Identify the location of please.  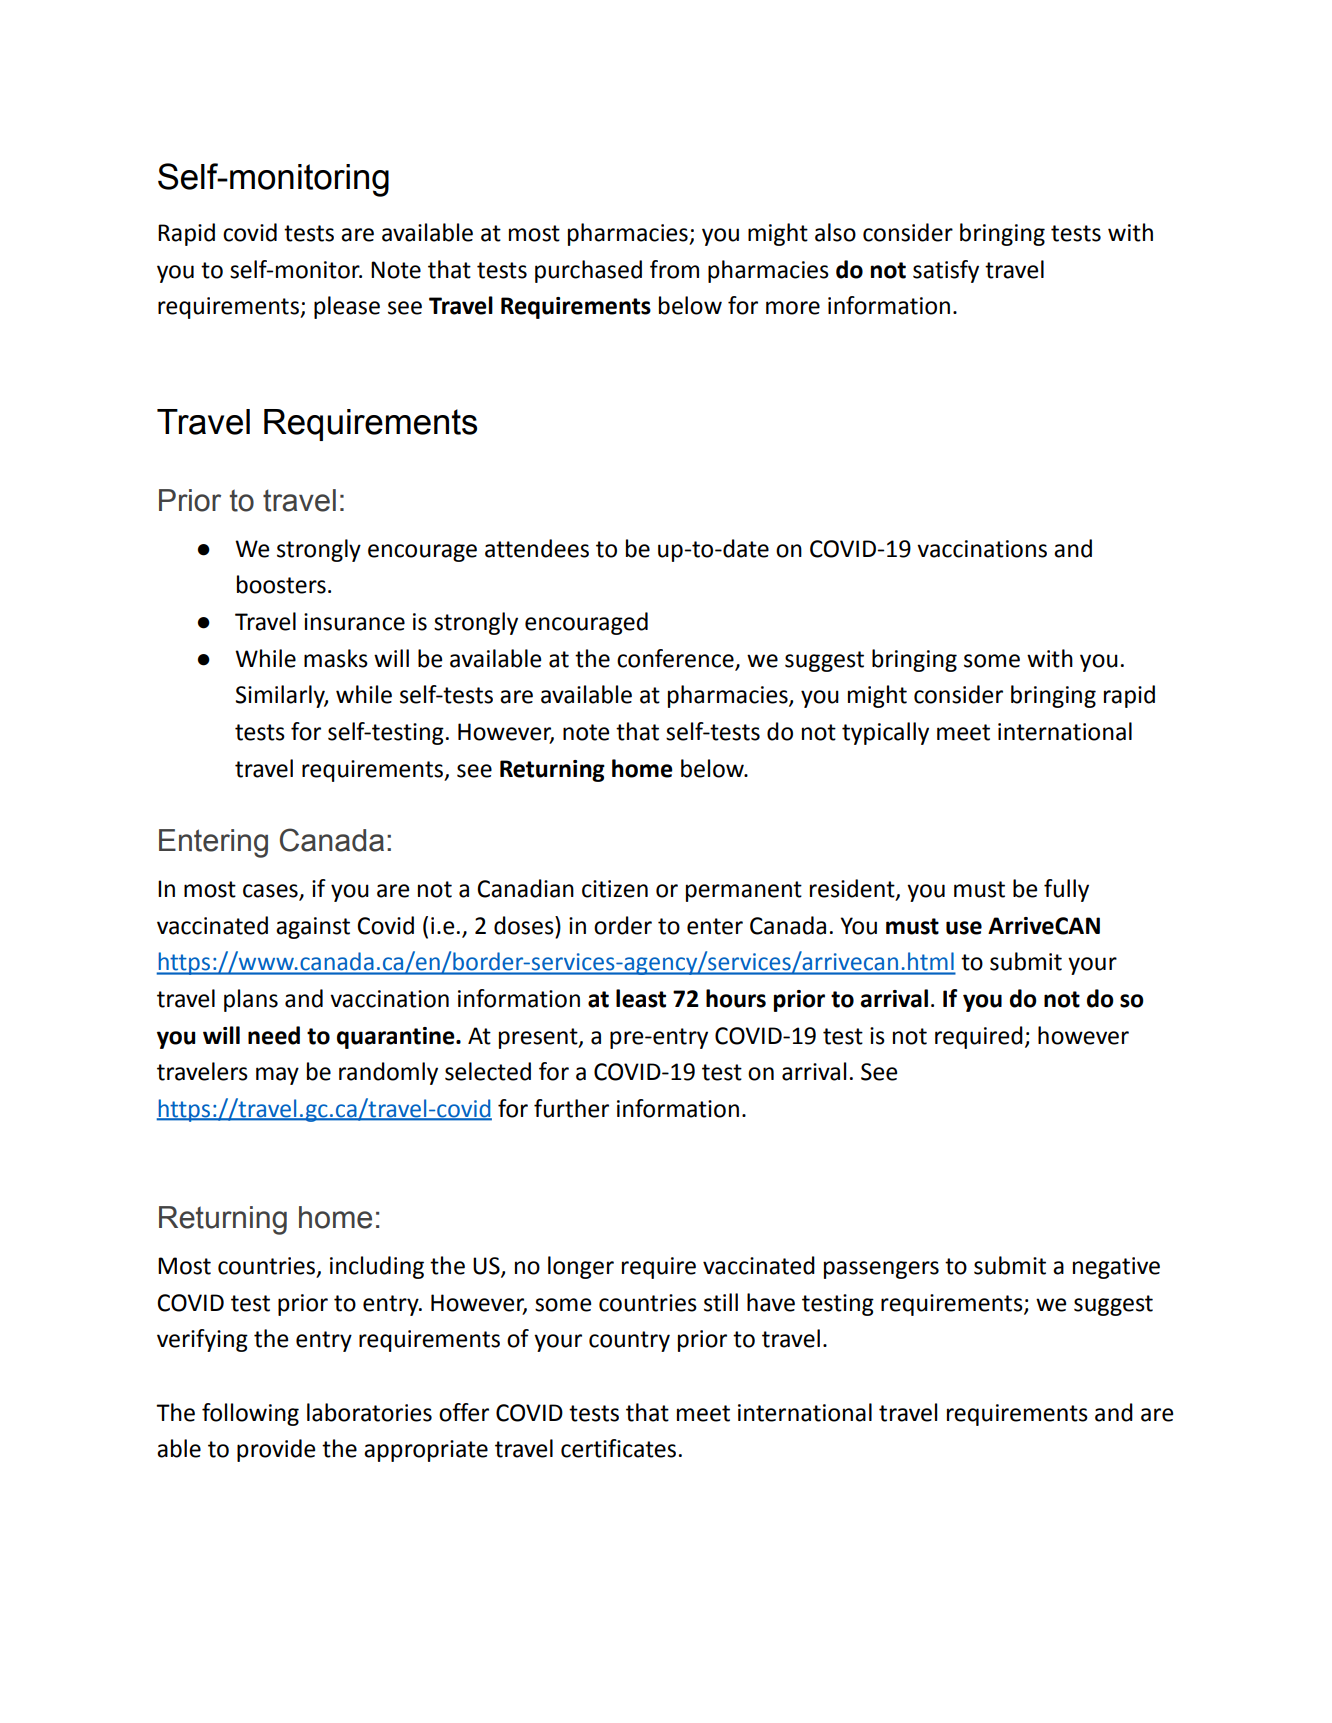
(347, 307).
